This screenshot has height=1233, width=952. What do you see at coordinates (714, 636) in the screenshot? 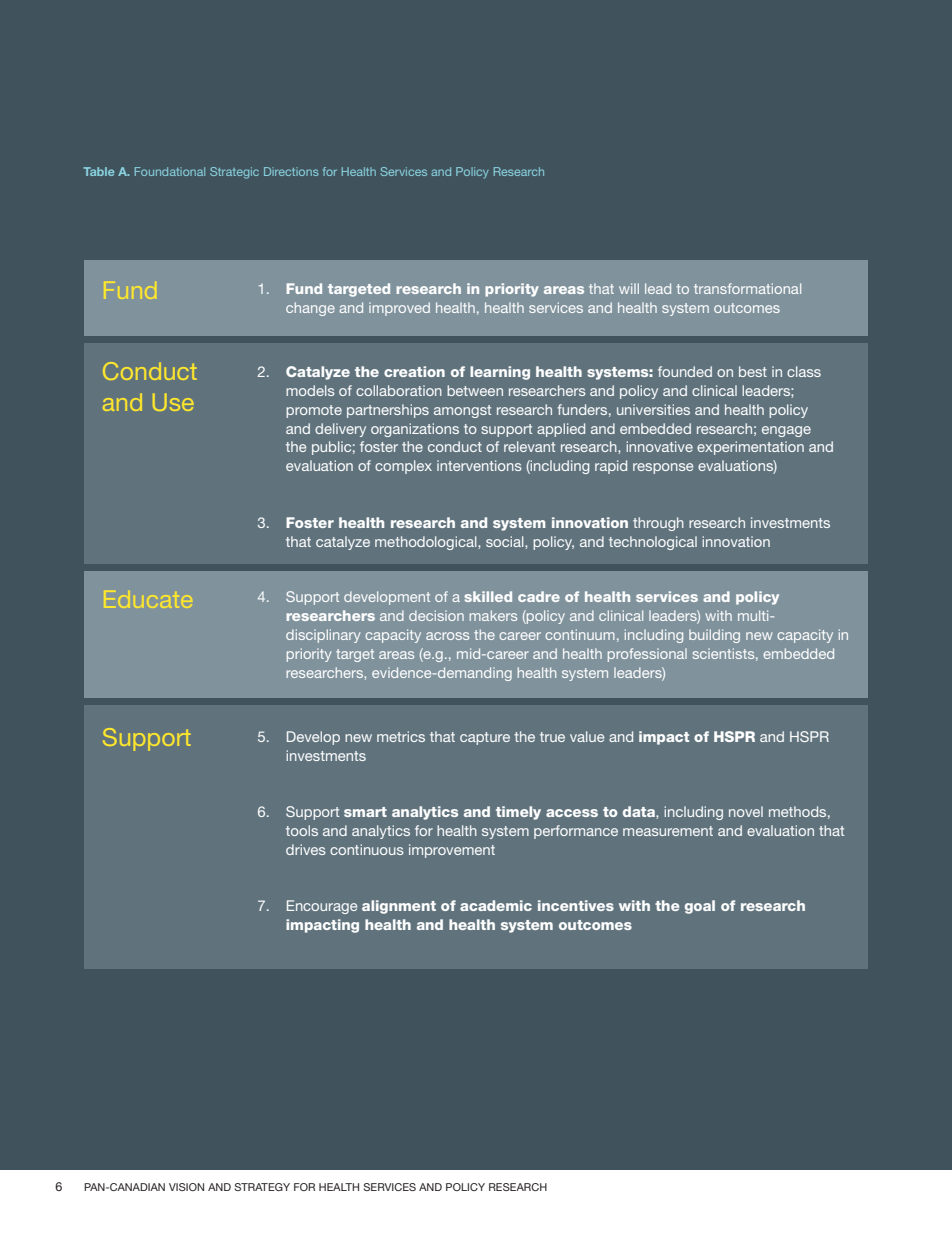
I see `building` at bounding box center [714, 636].
